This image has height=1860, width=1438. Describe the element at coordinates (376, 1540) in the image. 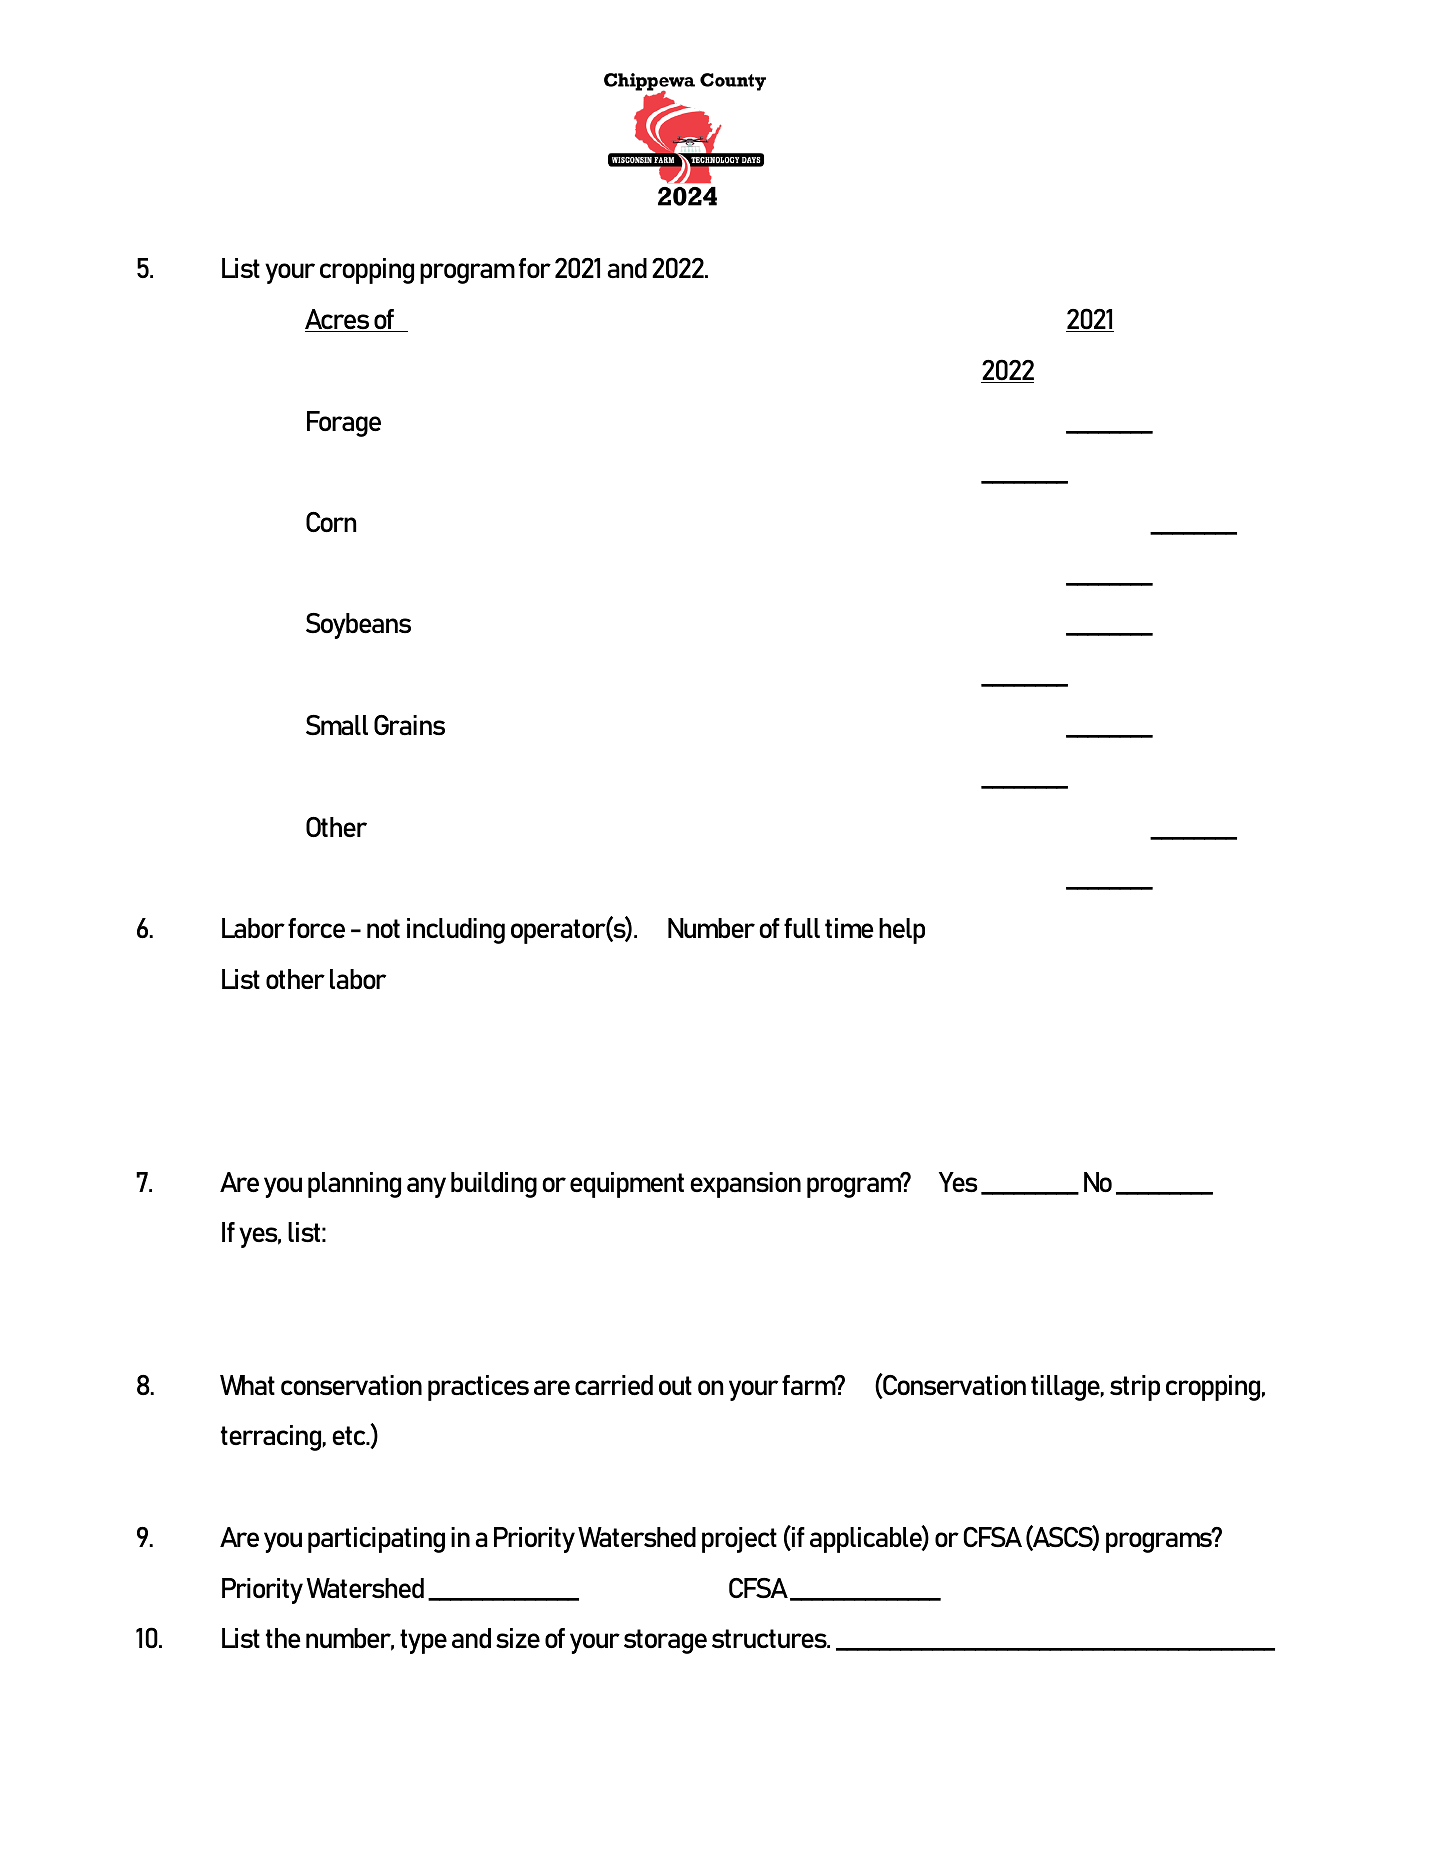

I see `participating` at that location.
